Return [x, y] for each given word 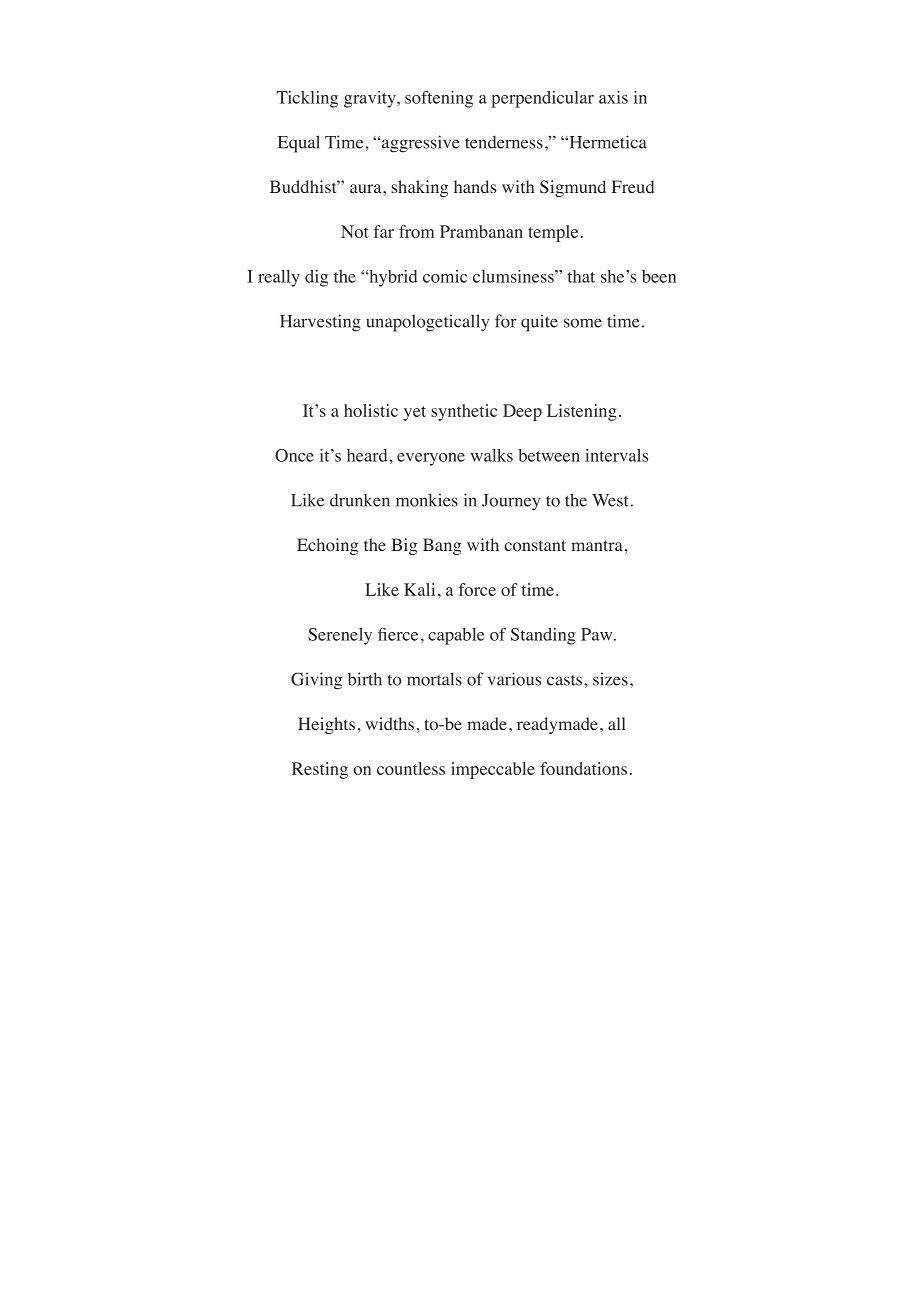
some [583, 323]
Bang [442, 546]
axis [613, 97]
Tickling [307, 99]
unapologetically [427, 323]
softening [439, 99]
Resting [320, 770]
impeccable [493, 770]
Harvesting [320, 323]
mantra [597, 545]
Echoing [327, 546]
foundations [583, 768]
